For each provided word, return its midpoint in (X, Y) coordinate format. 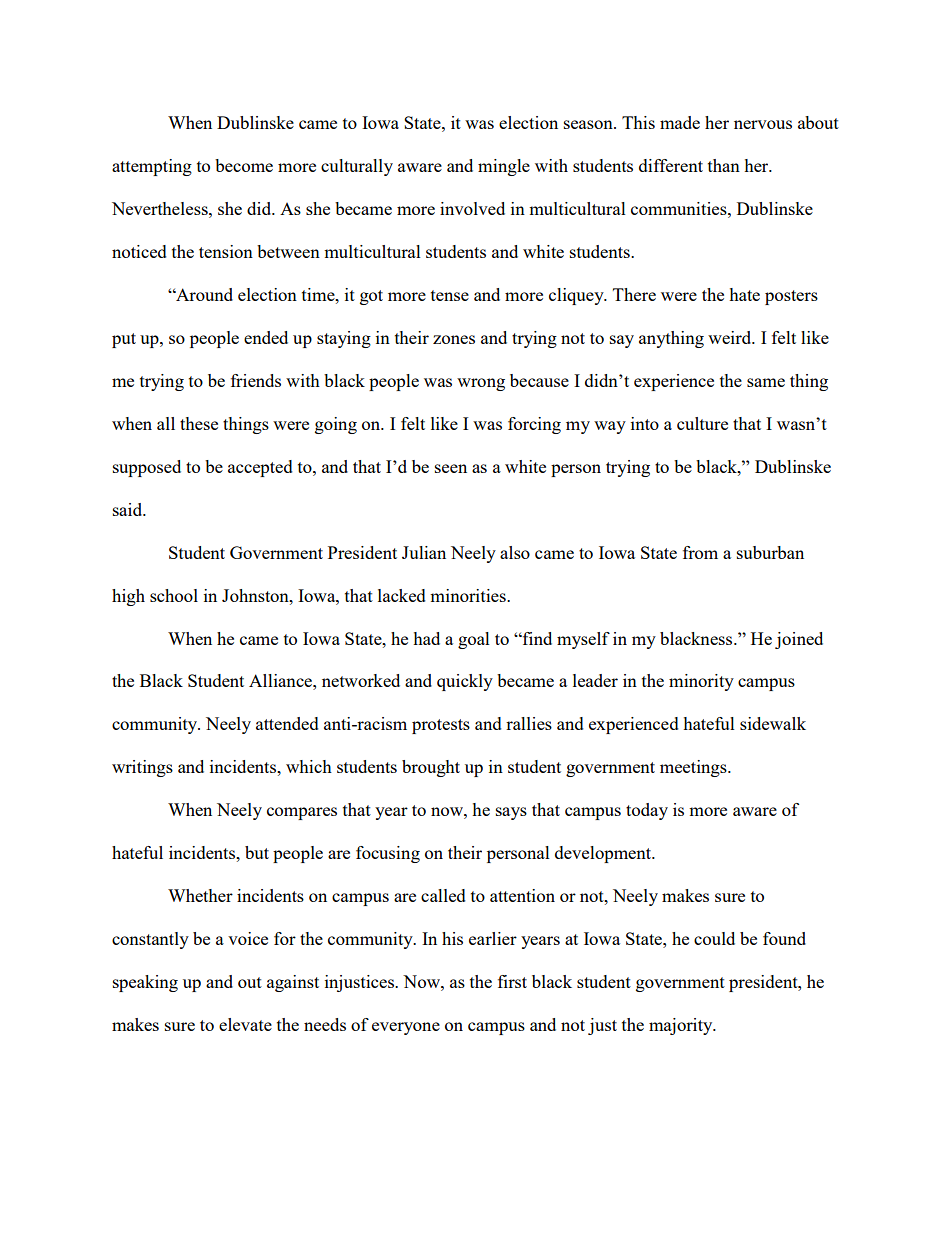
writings (142, 768)
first (512, 981)
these (199, 423)
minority (701, 682)
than (724, 165)
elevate (245, 1024)
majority (682, 1026)
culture (702, 423)
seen (451, 468)
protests (441, 726)
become (244, 165)
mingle (504, 167)
